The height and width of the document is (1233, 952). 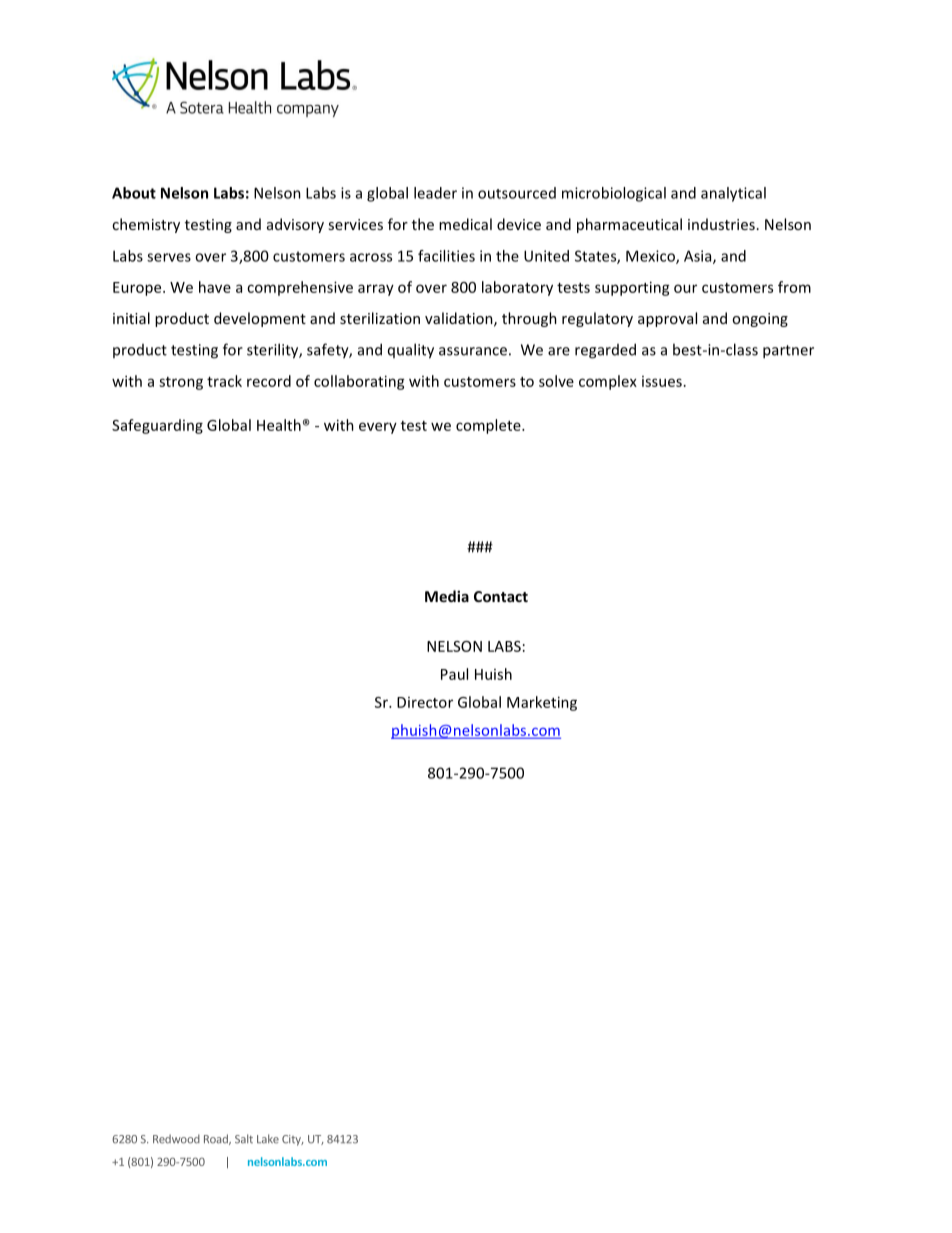 I want to click on complete, so click(x=489, y=426).
